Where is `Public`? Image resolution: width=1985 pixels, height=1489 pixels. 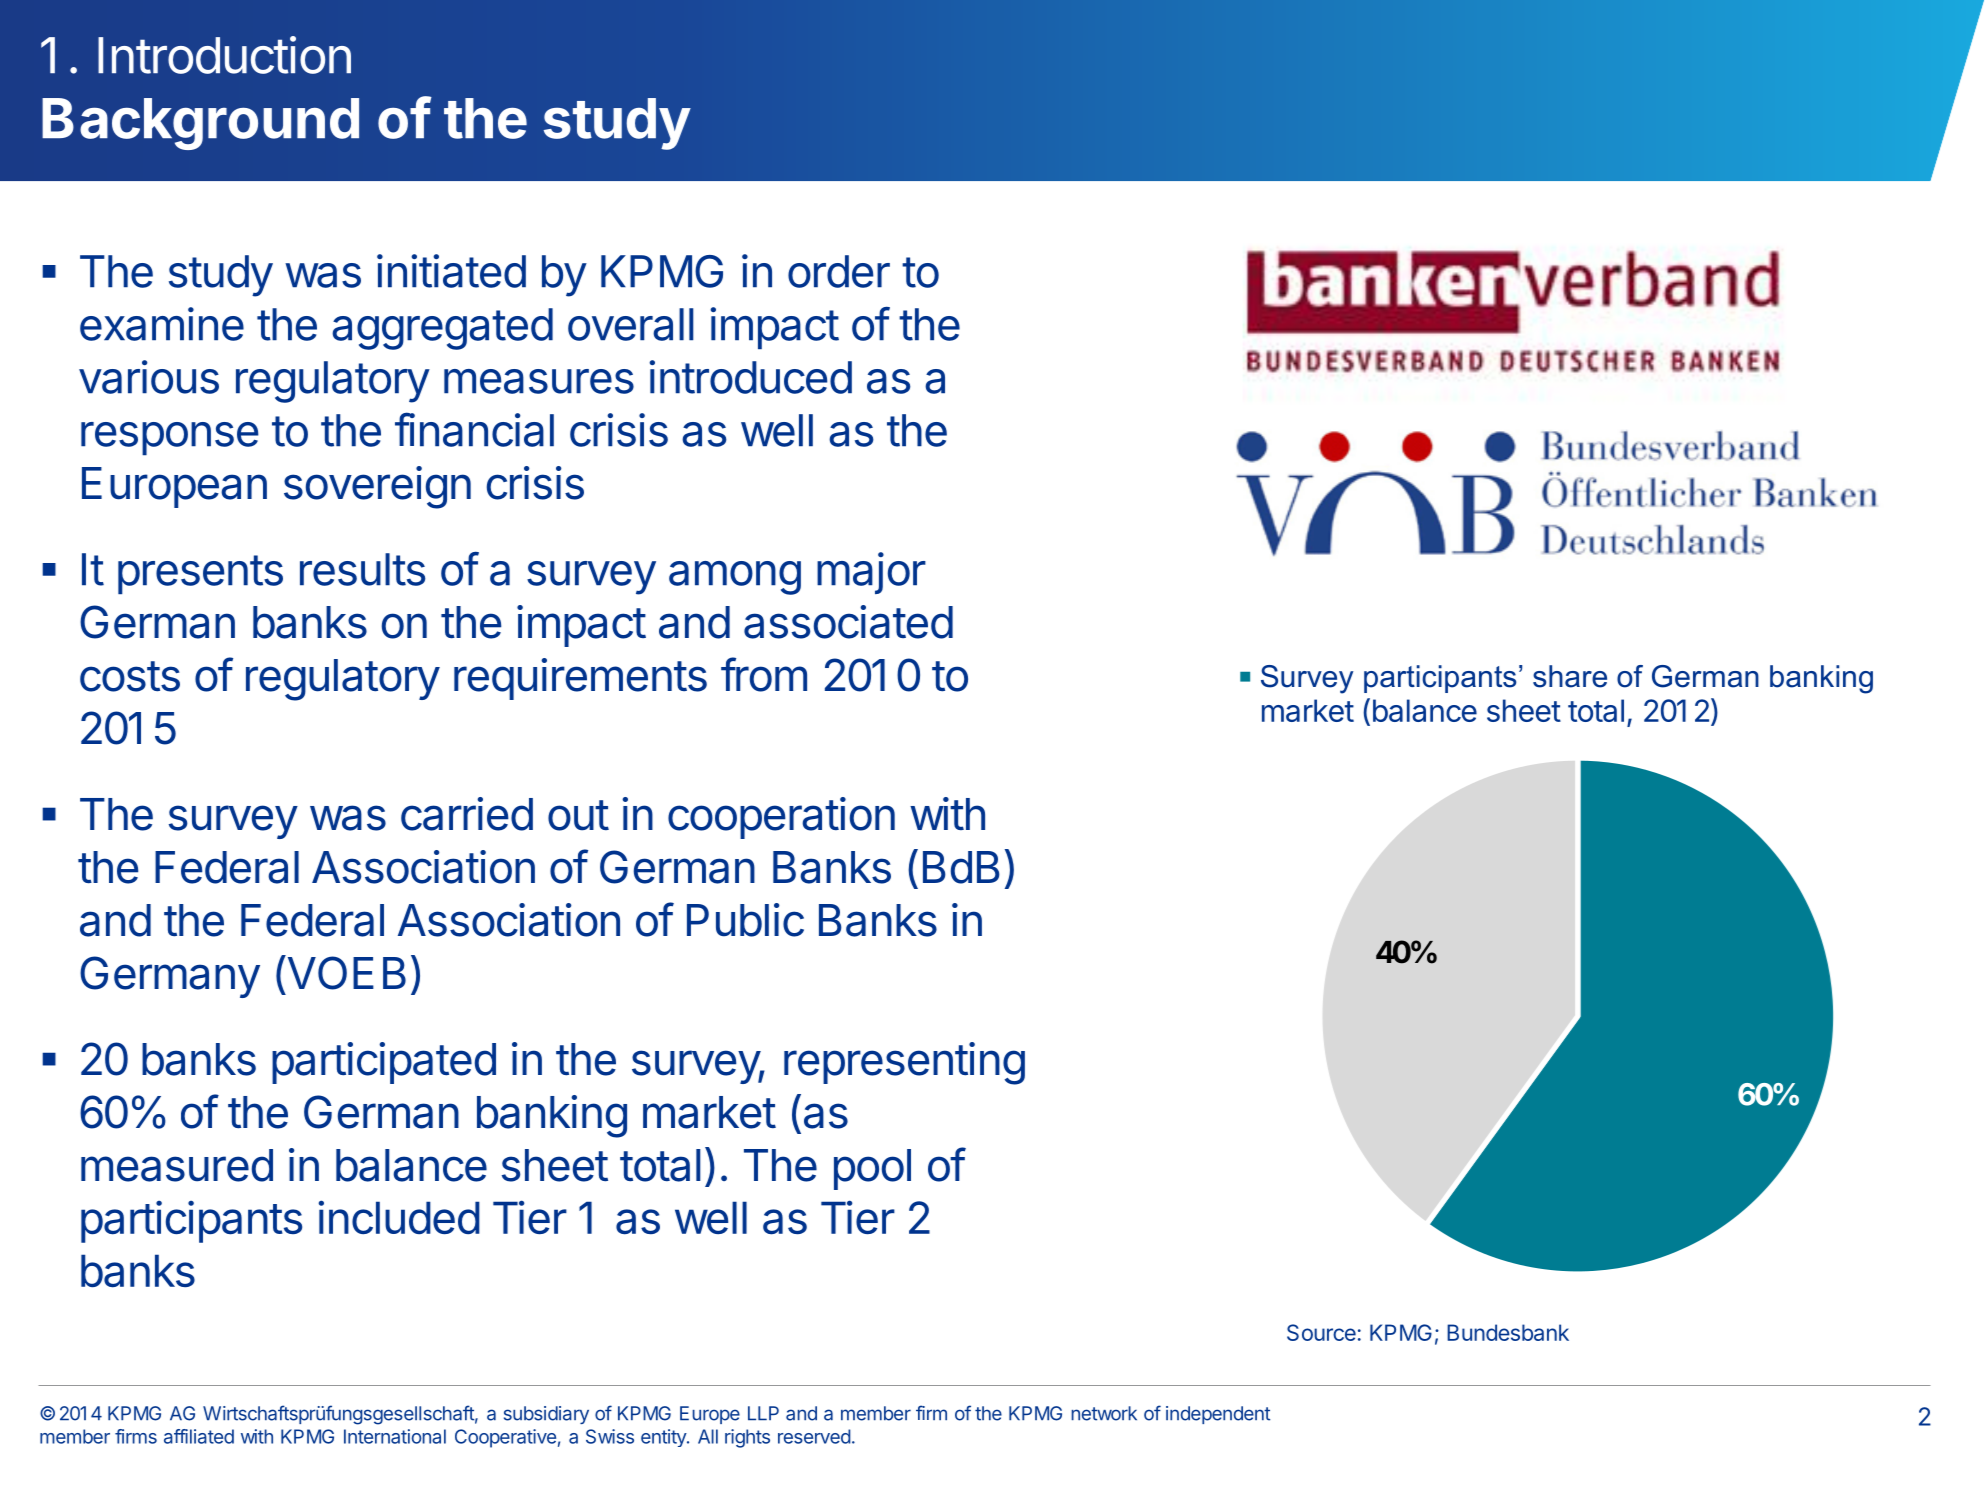
Public is located at coordinates (745, 920).
